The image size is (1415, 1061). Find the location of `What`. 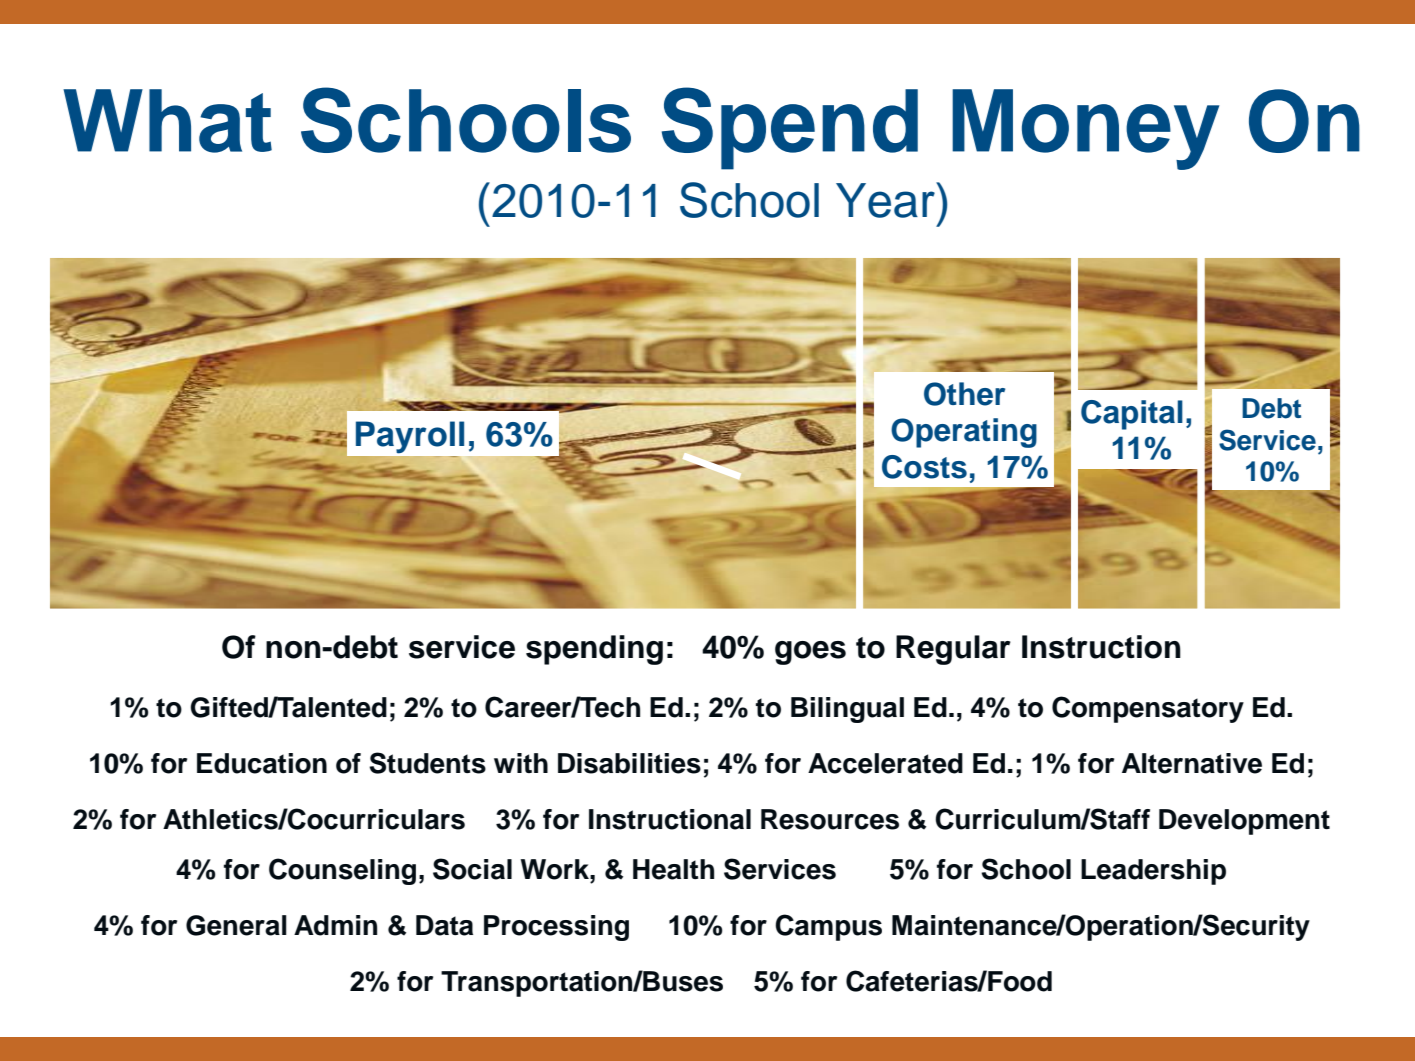

What is located at coordinates (167, 121).
